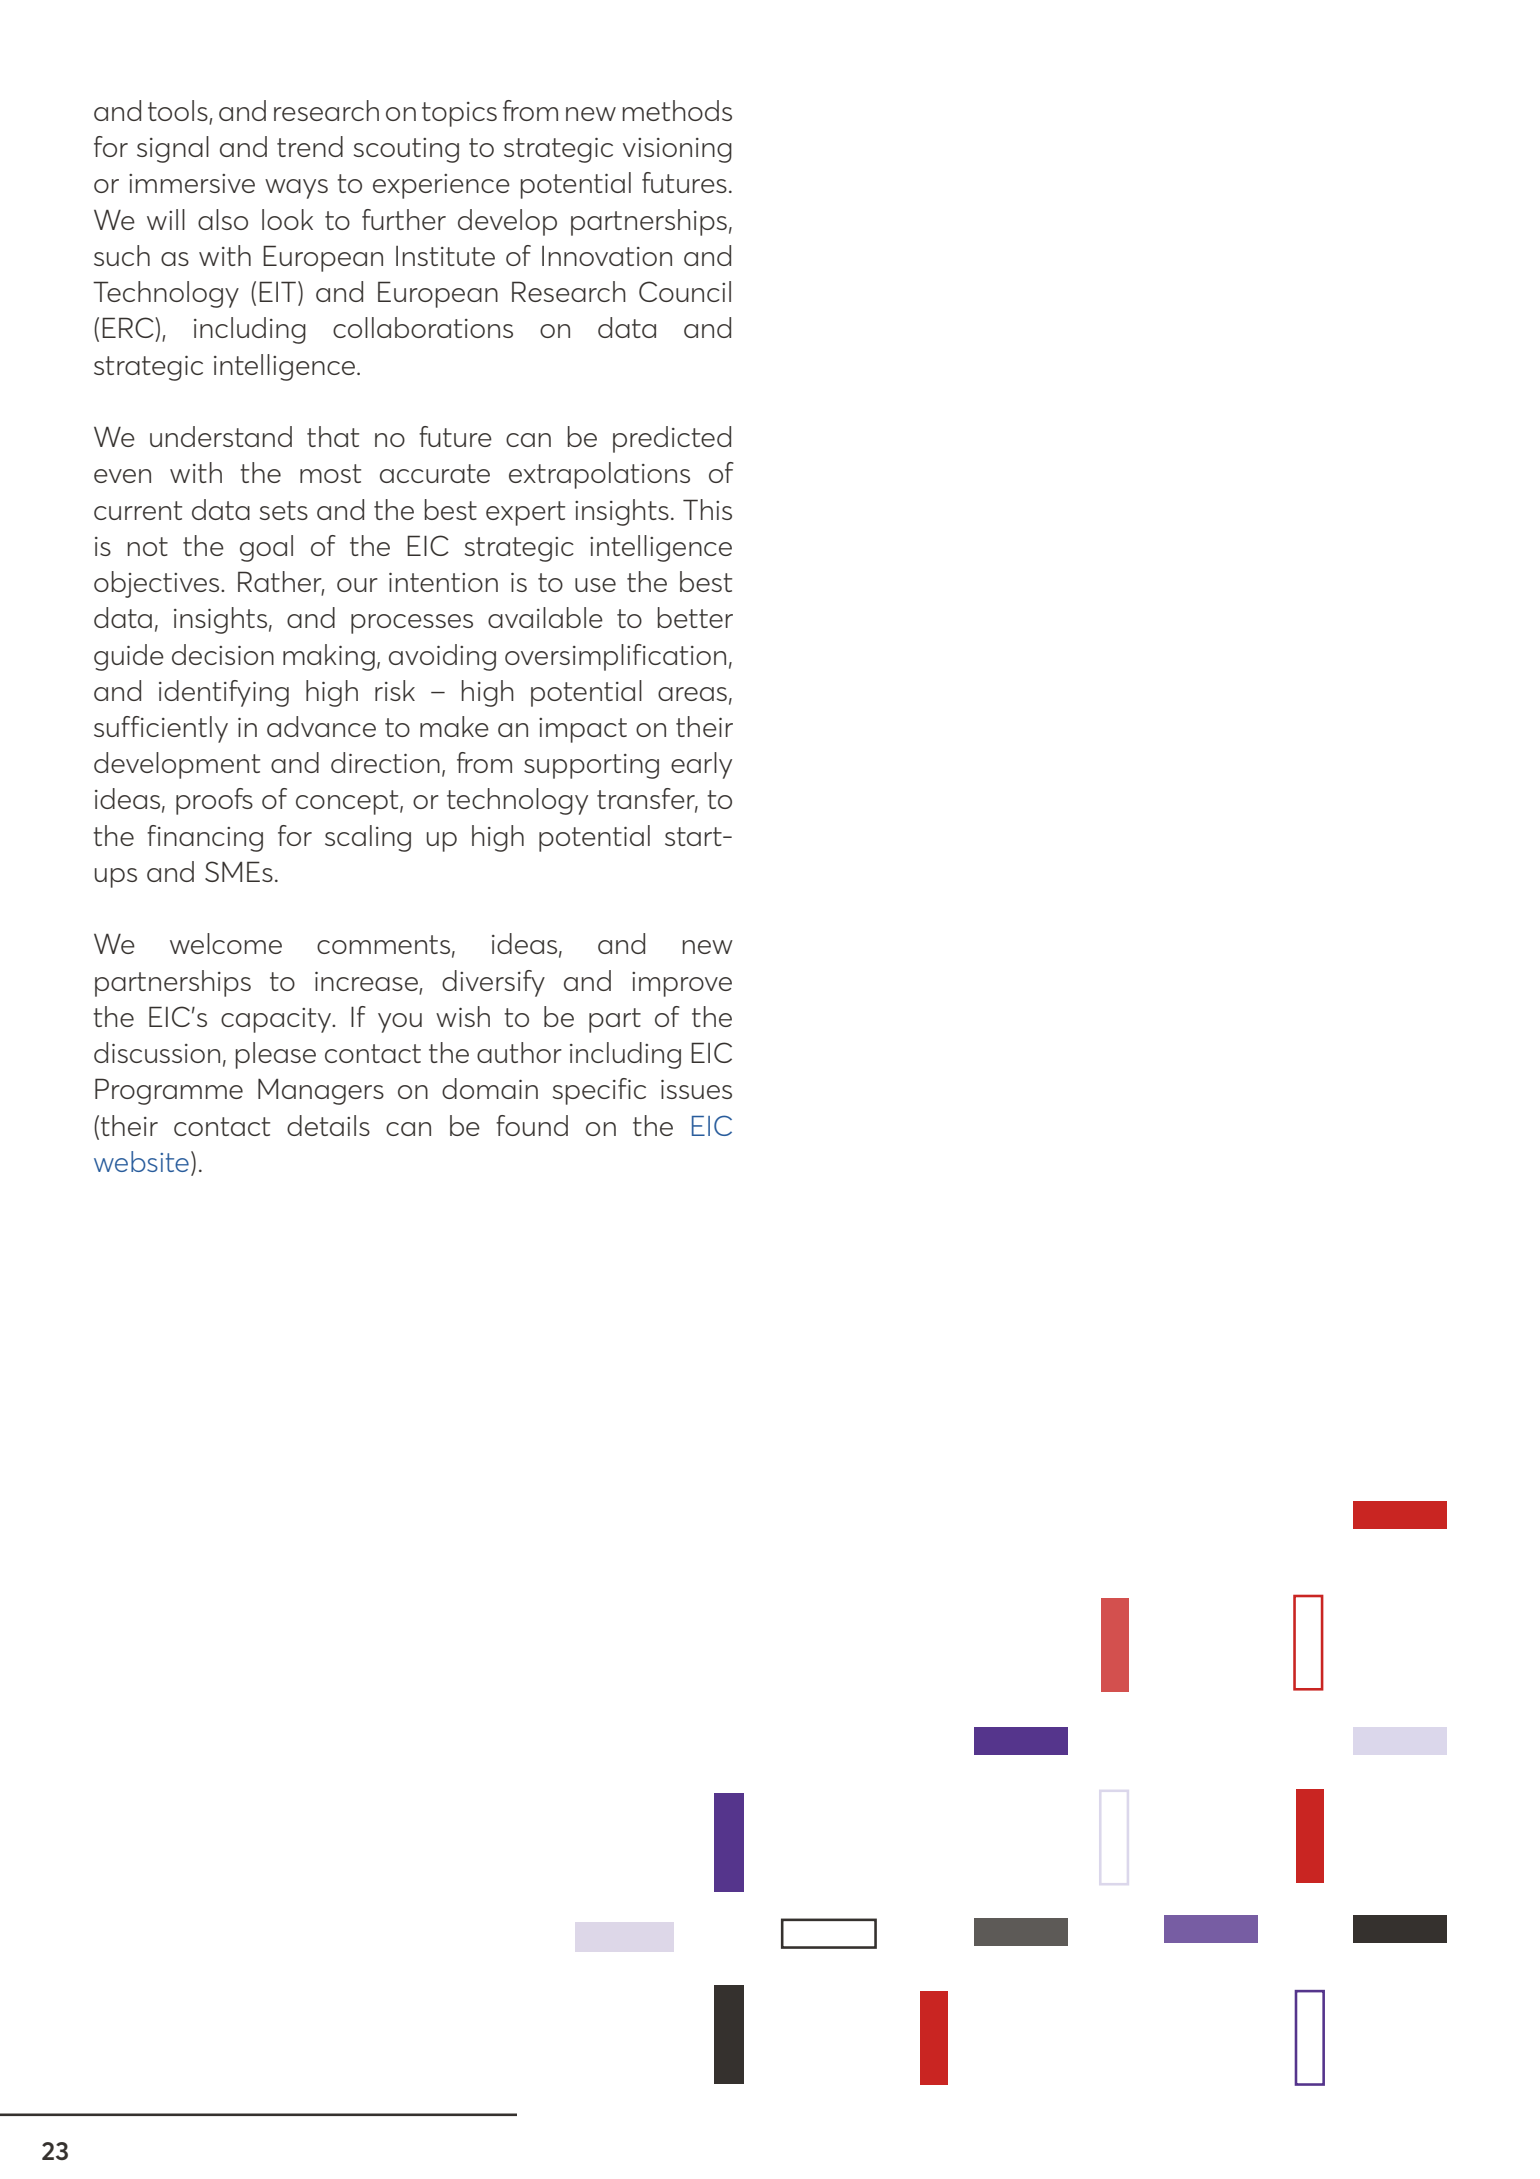 The height and width of the document is (2179, 1540). What do you see at coordinates (406, 150) in the document?
I see `scouting` at bounding box center [406, 150].
